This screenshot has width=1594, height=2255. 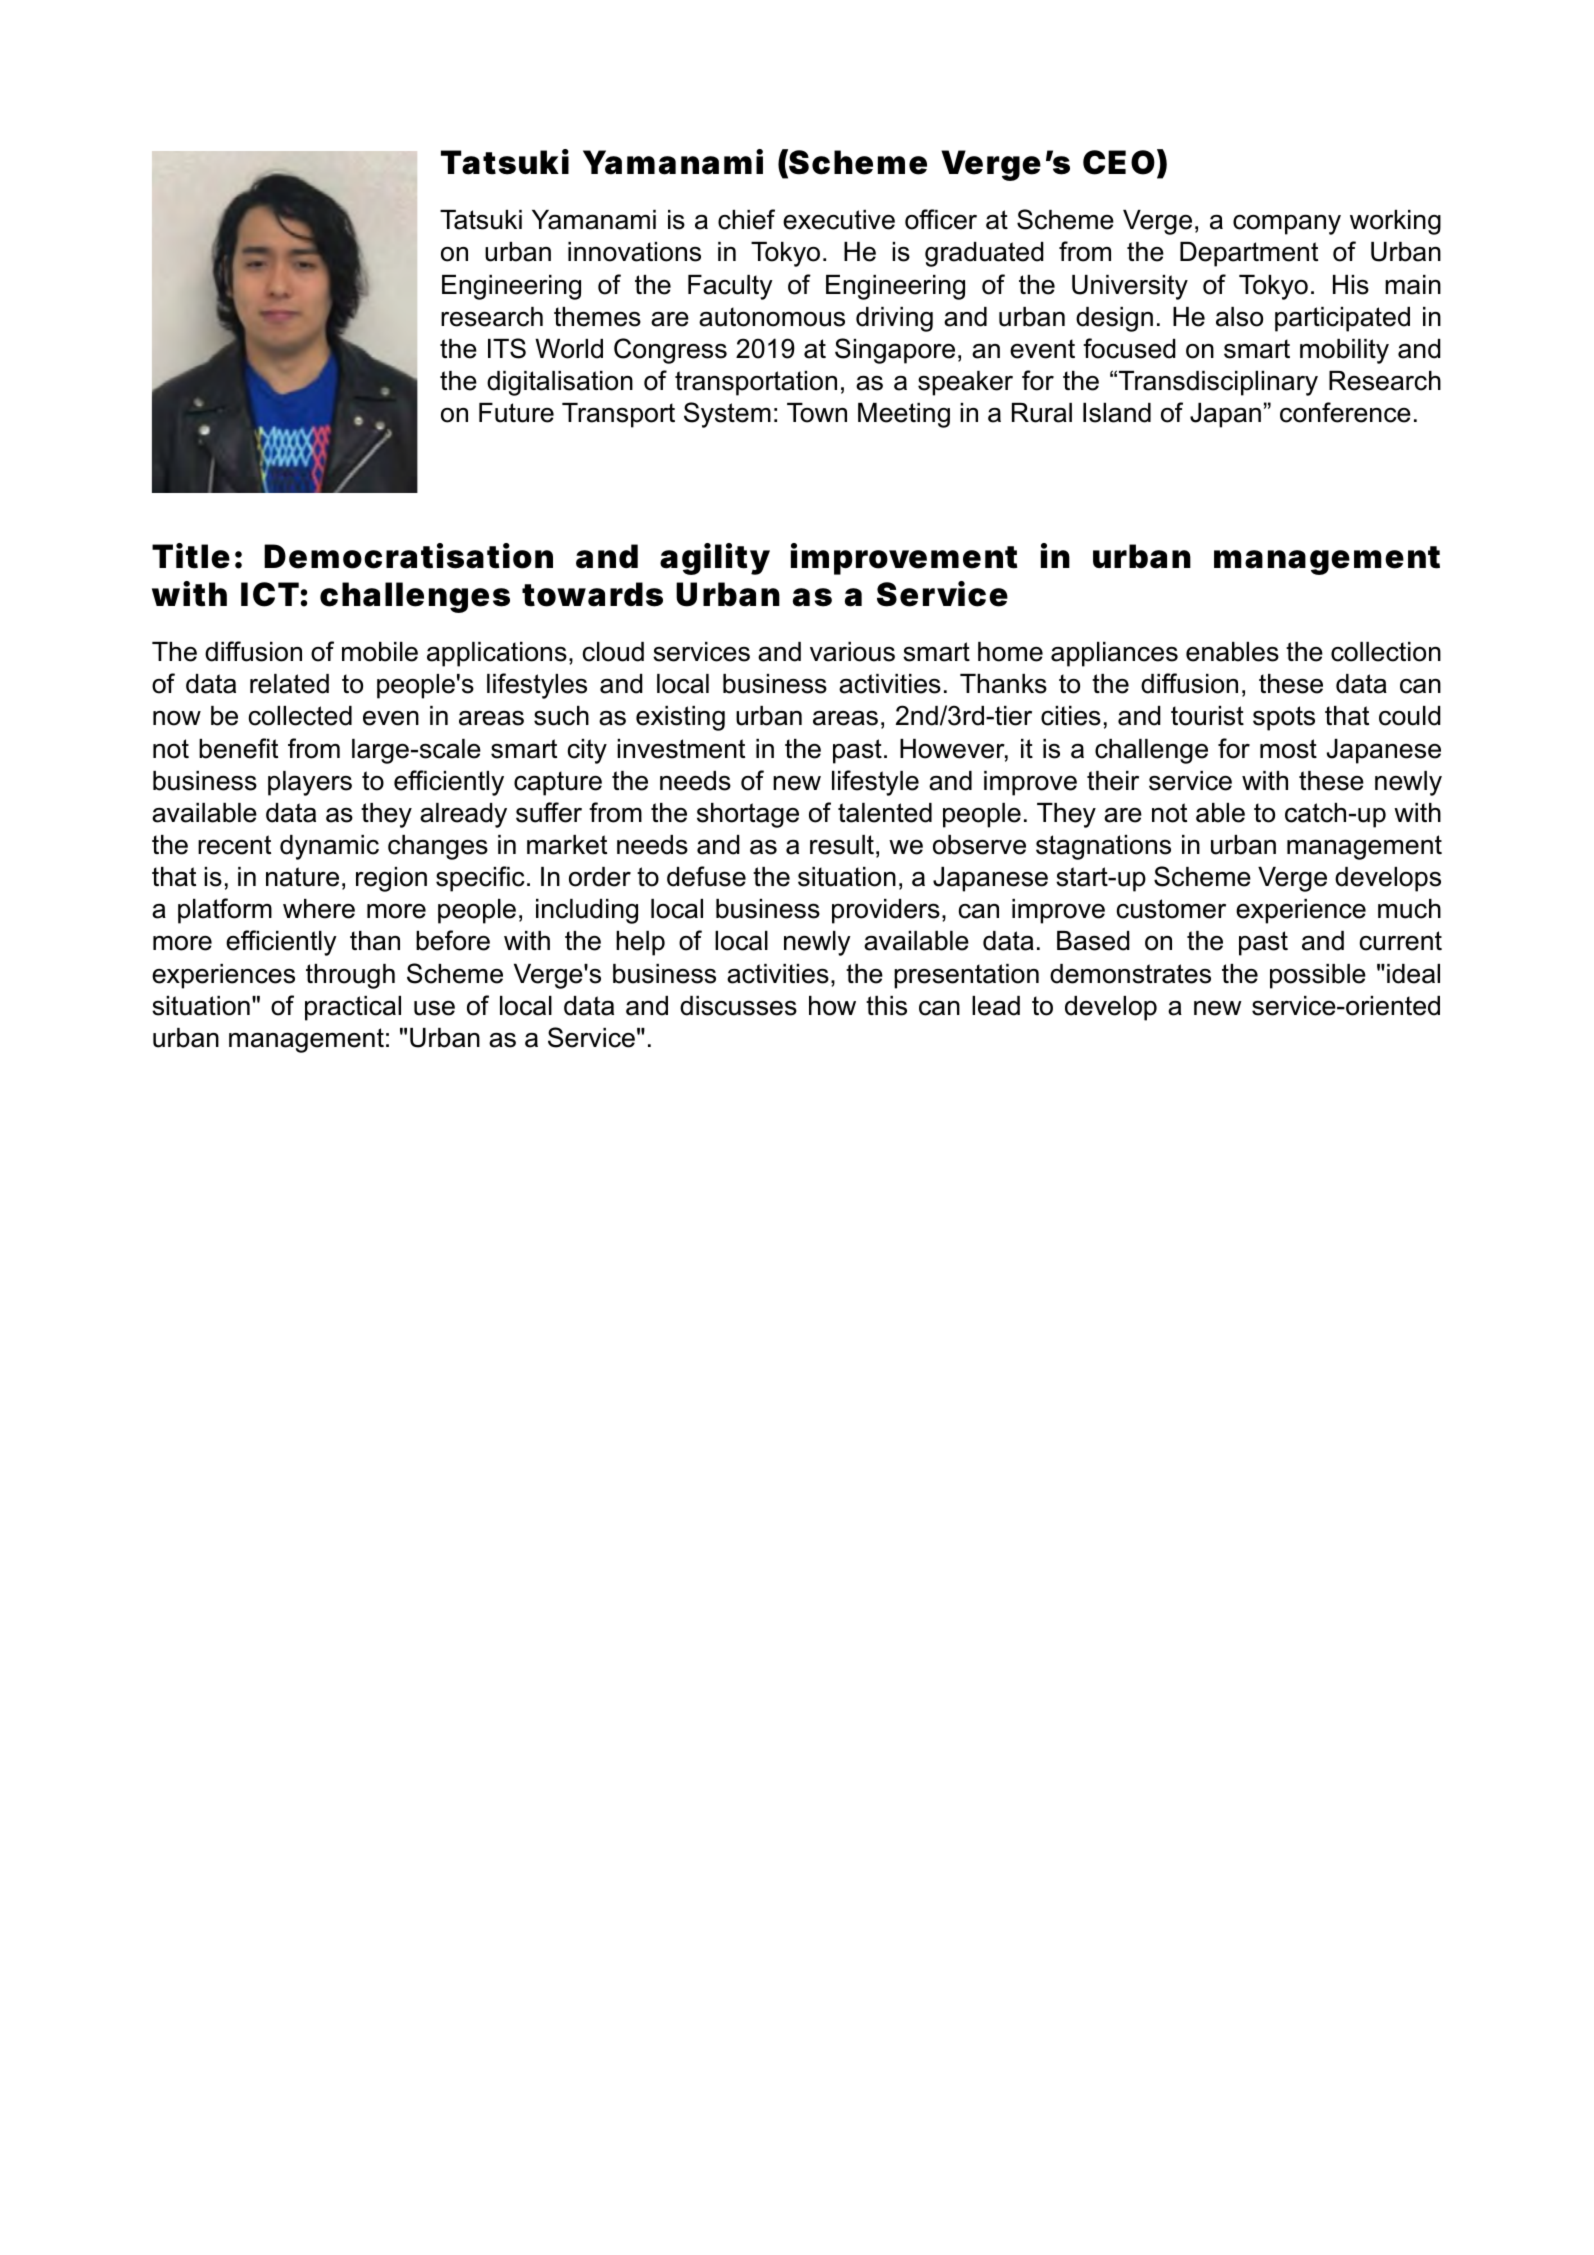 I want to click on mobile, so click(x=380, y=652).
